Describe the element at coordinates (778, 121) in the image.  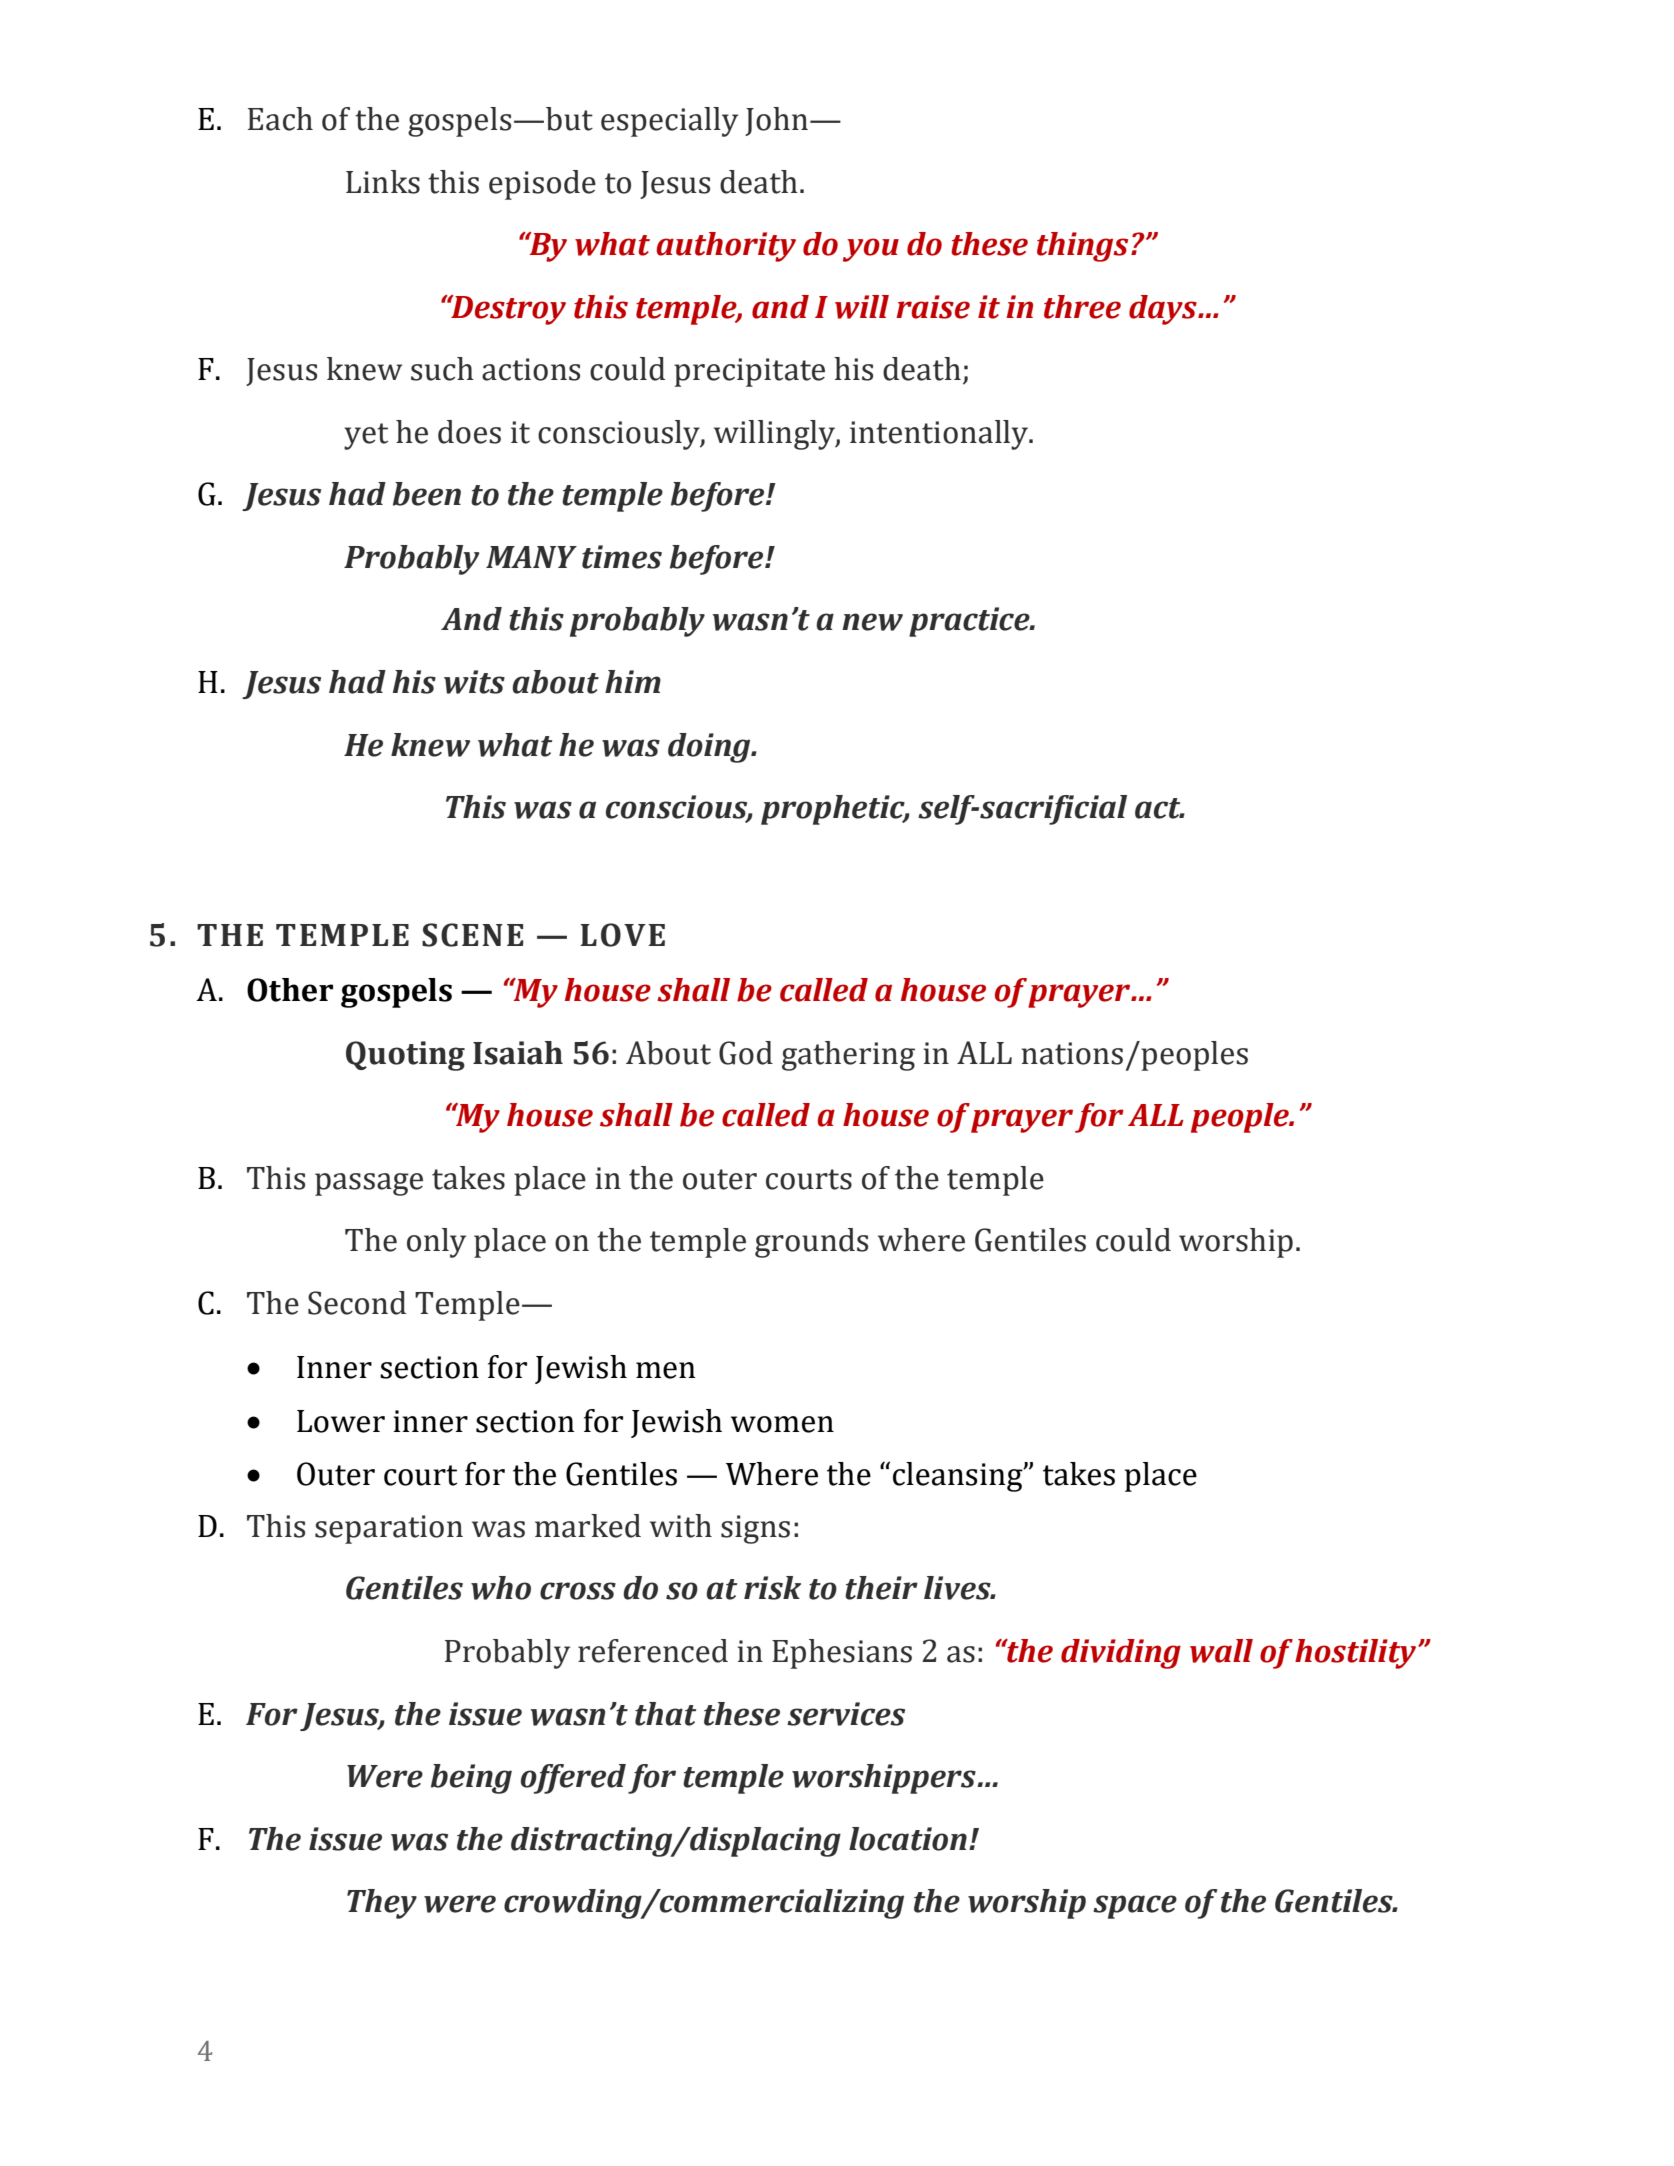
I see `John` at that location.
